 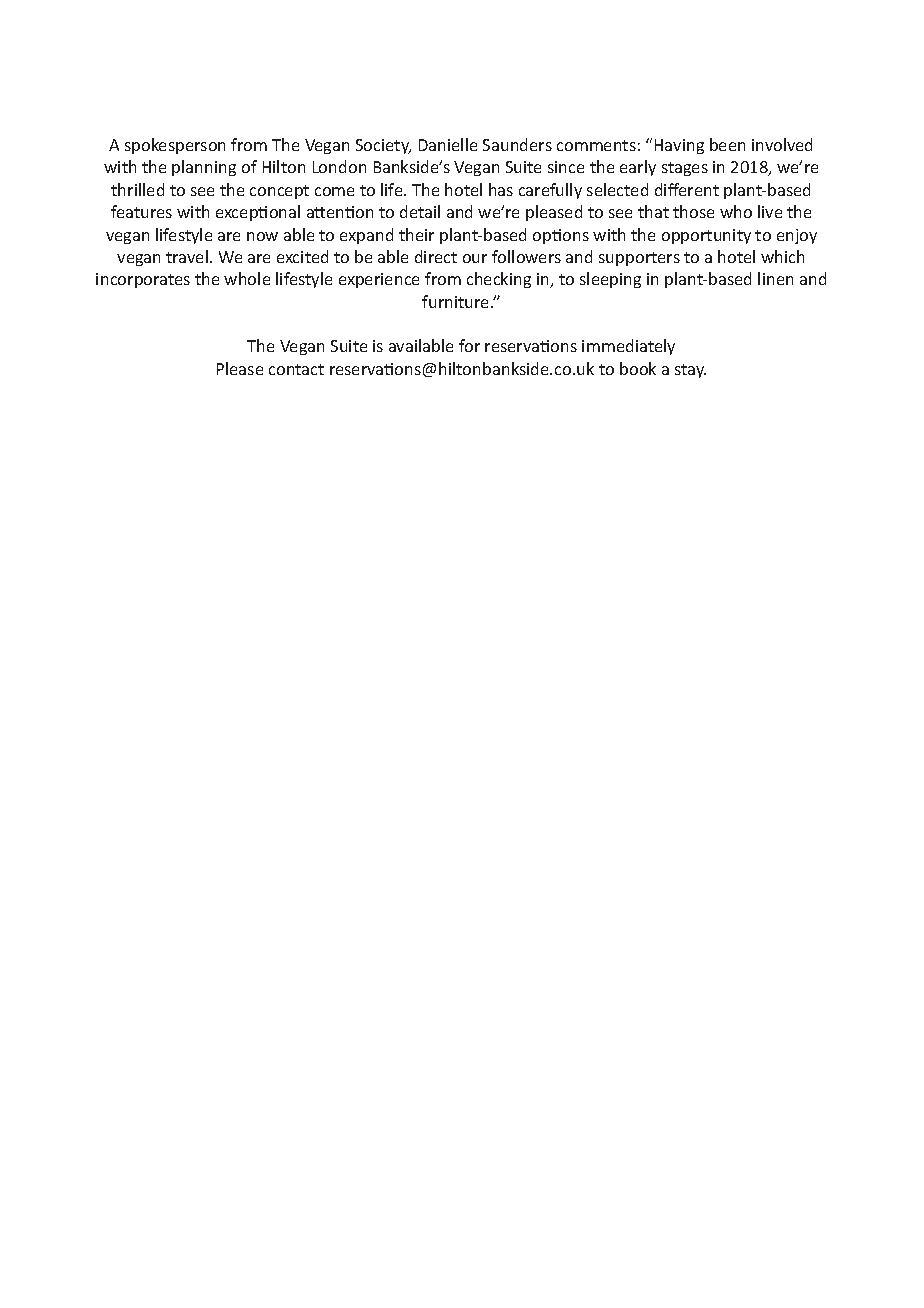 What do you see at coordinates (690, 371) in the screenshot?
I see `stay` at bounding box center [690, 371].
